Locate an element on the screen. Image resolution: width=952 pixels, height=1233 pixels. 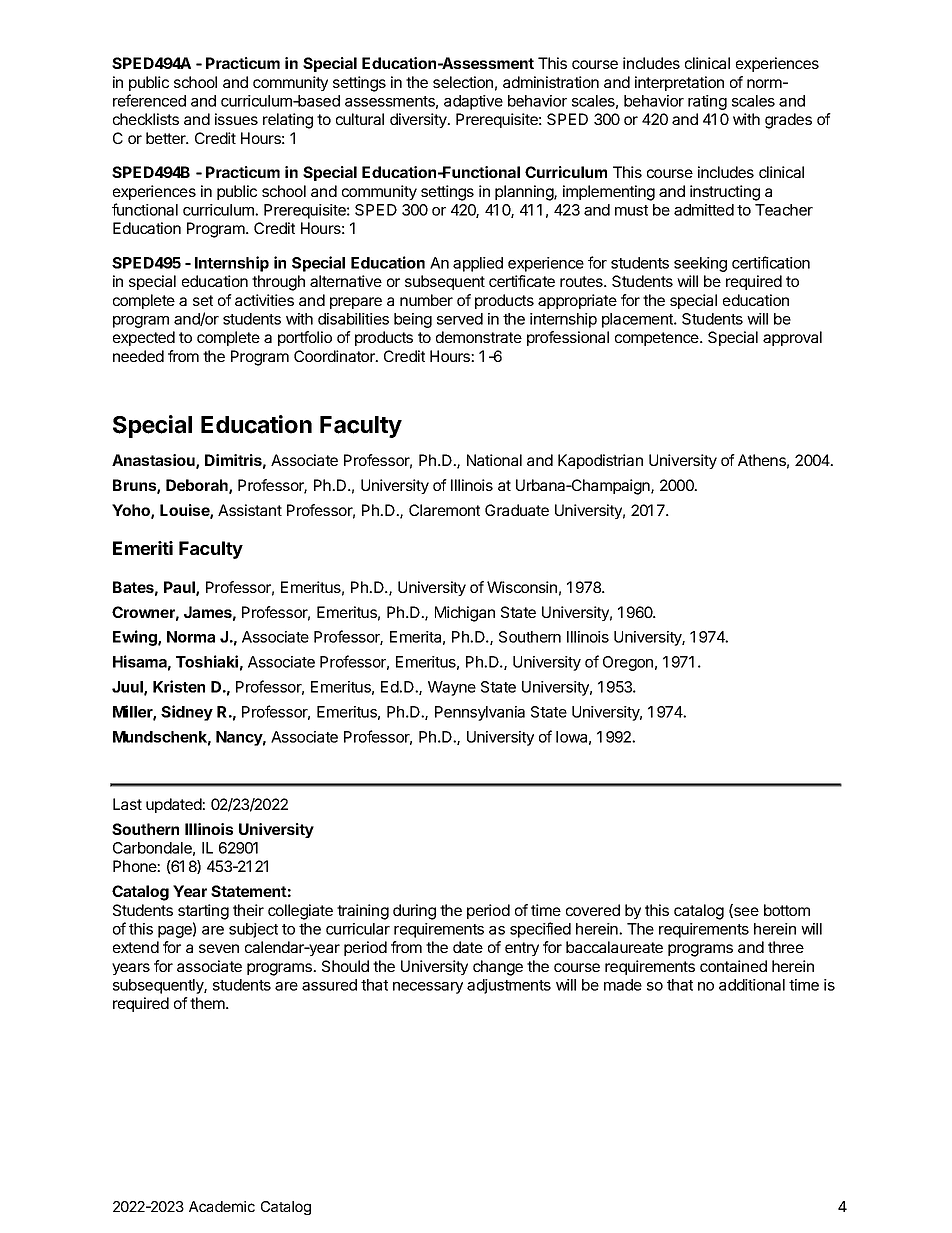
adaptive is located at coordinates (473, 102).
